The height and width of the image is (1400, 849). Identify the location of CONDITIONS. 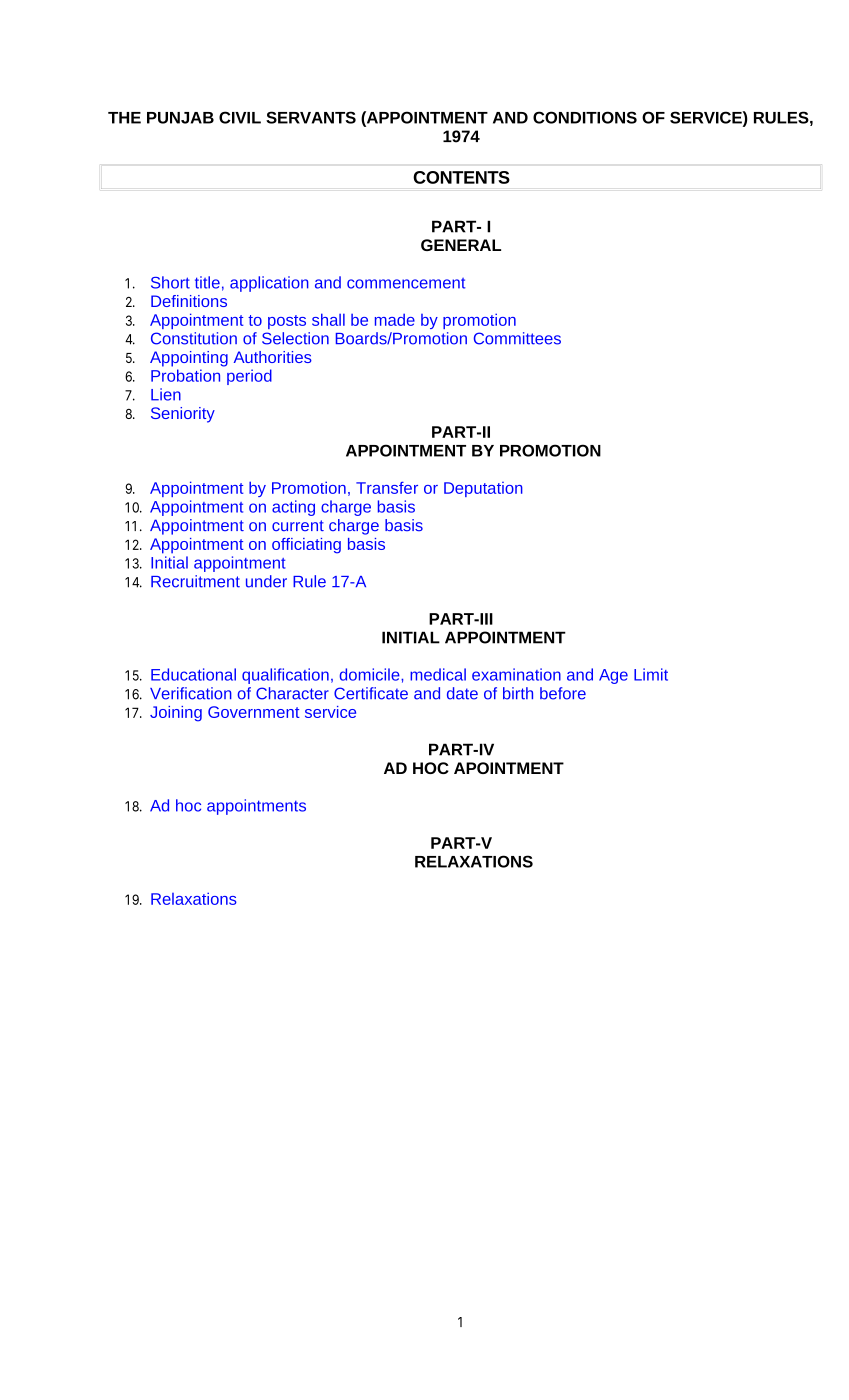
(585, 117).
